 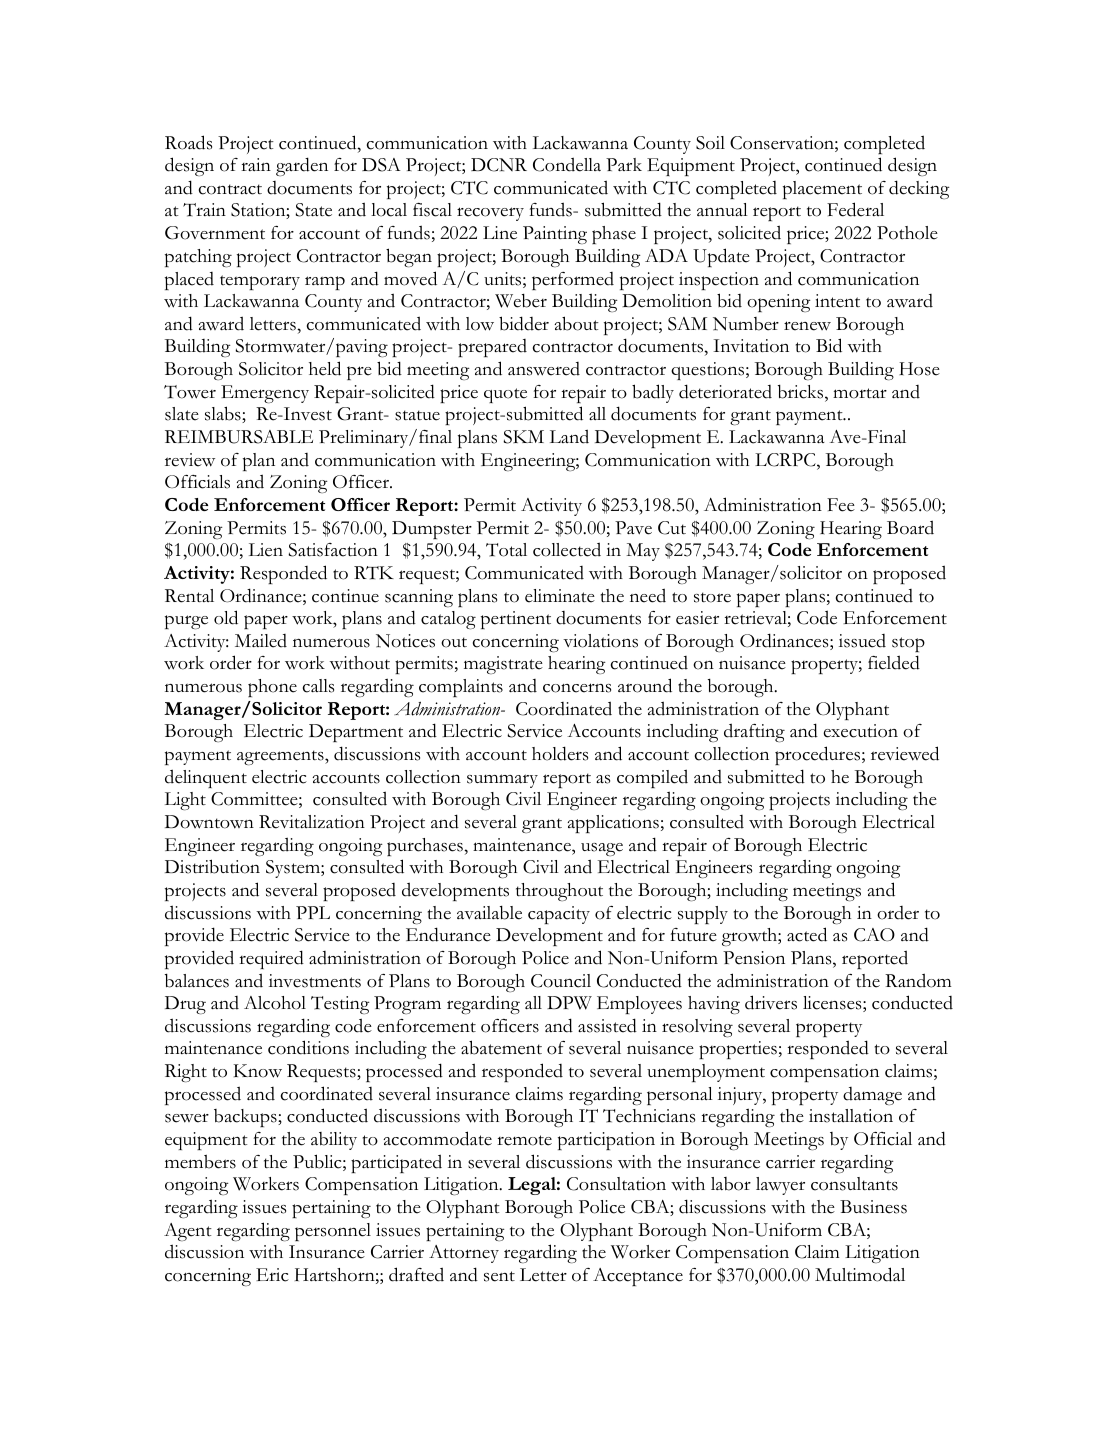 I want to click on garden, so click(x=302, y=166).
